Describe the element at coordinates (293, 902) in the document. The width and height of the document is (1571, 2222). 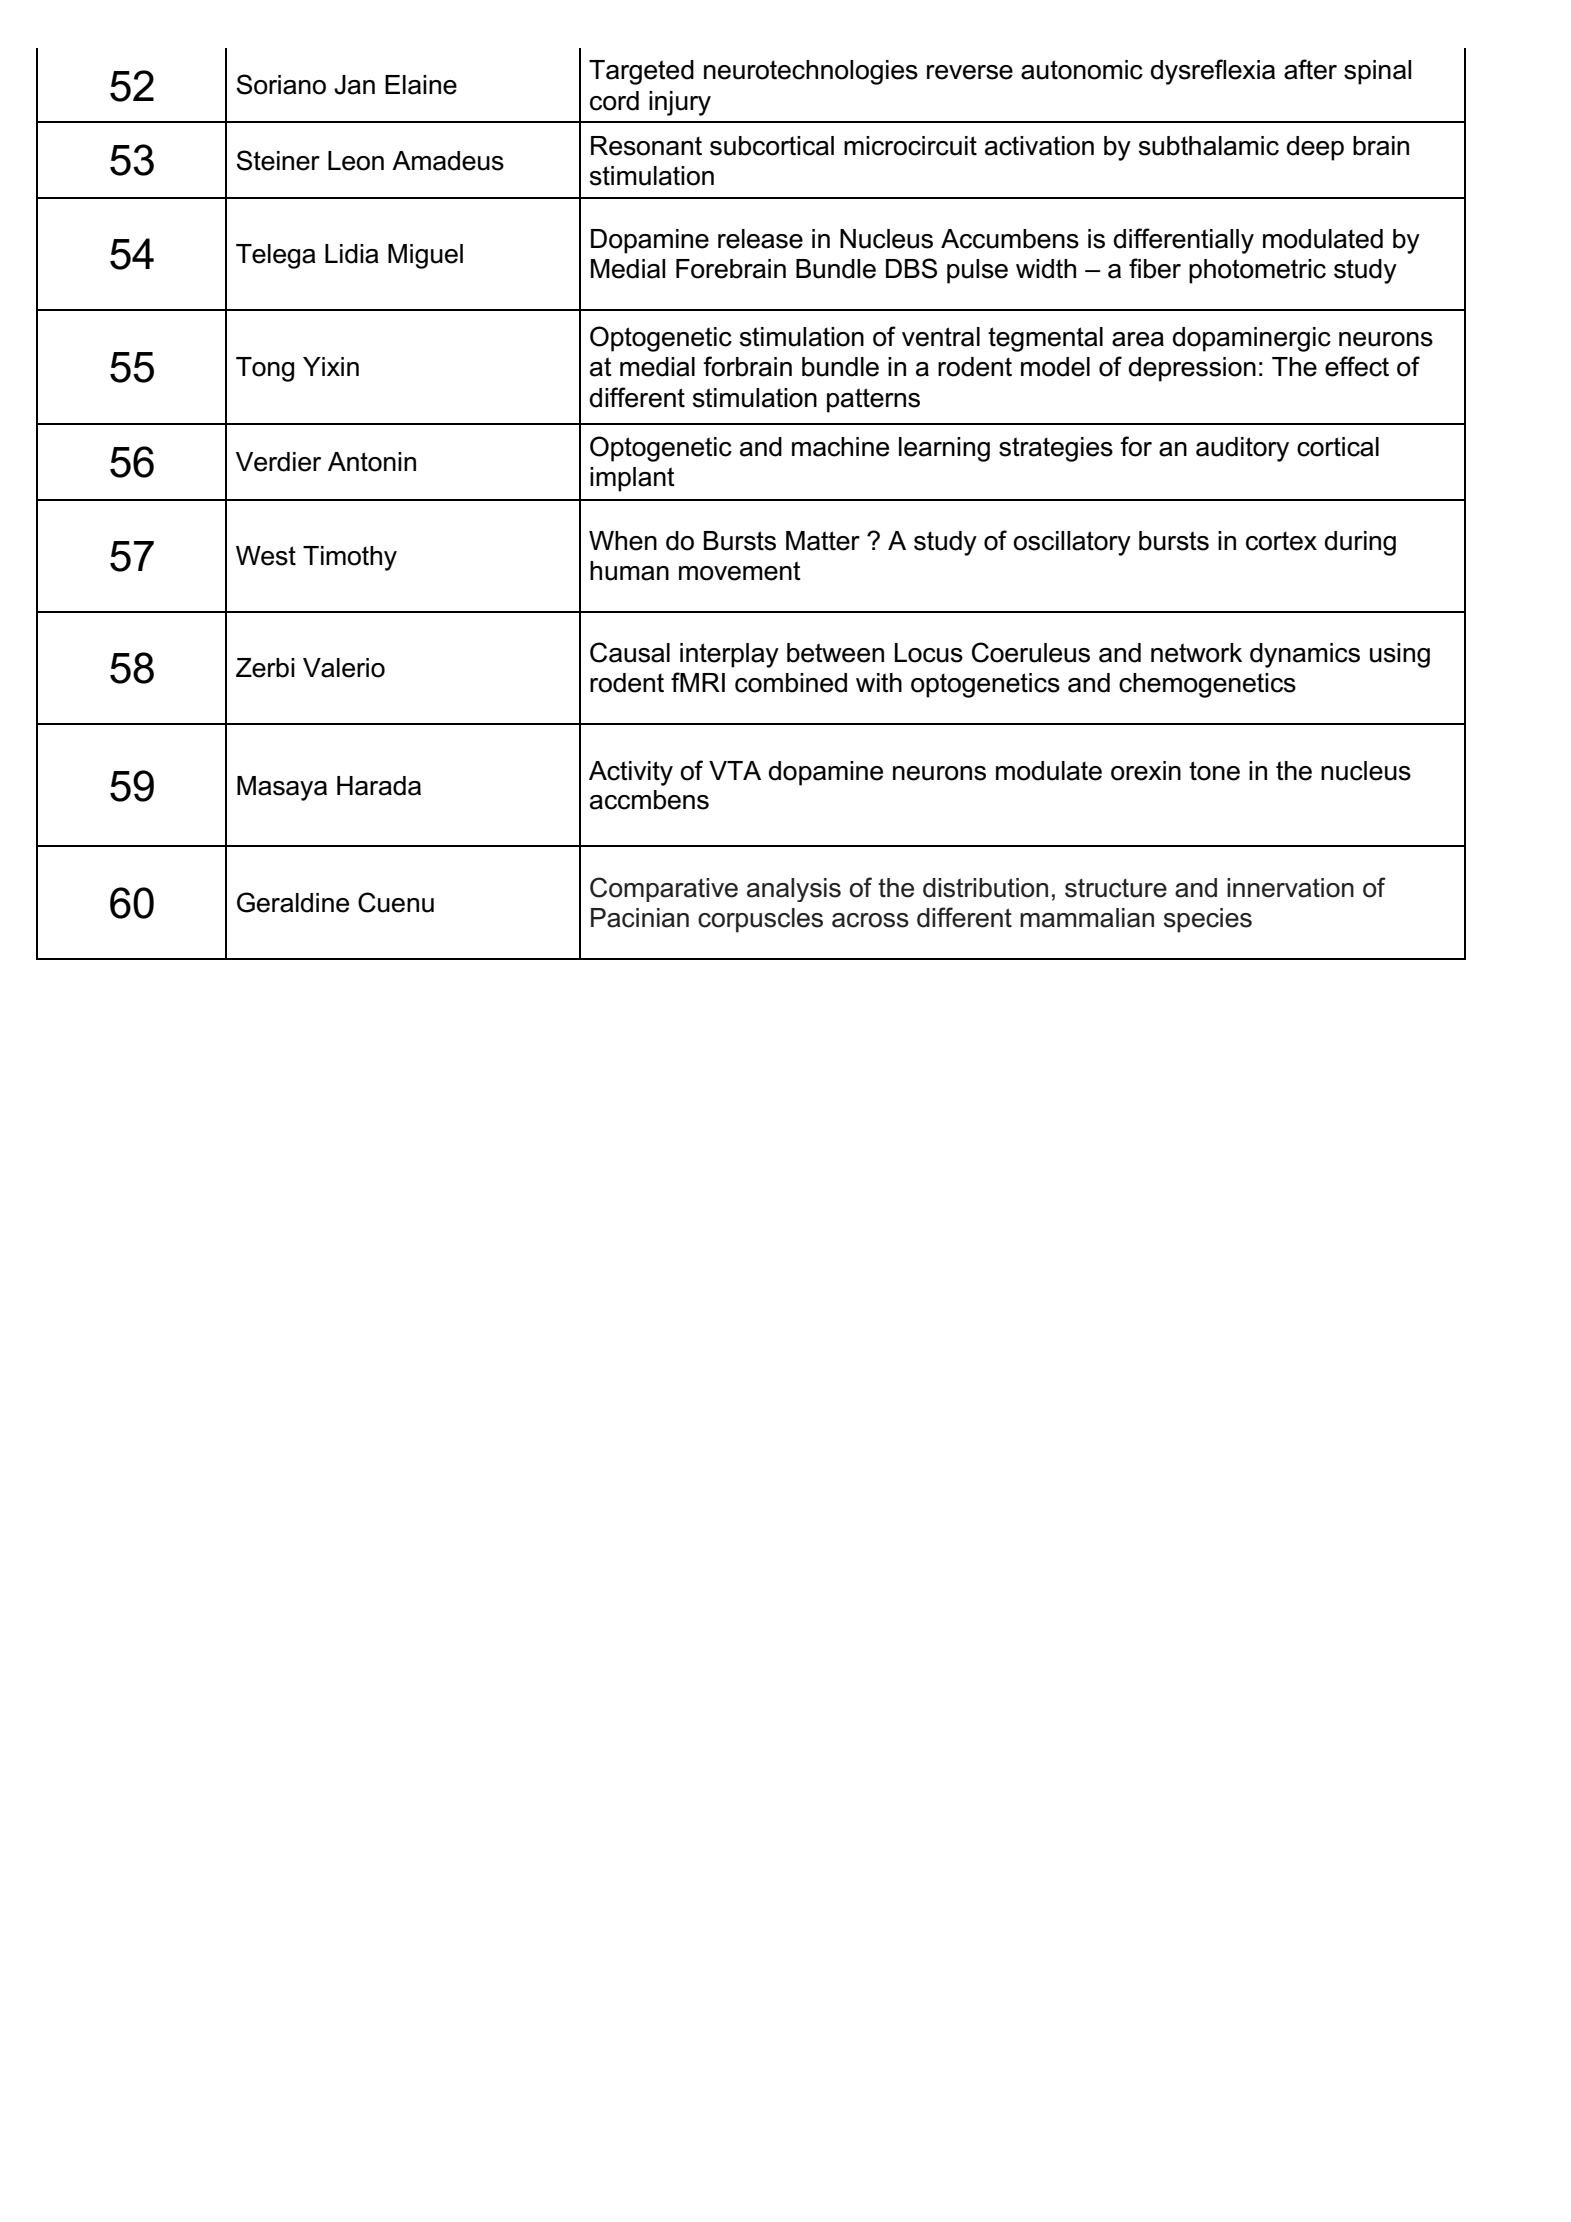
I see `Geraldine` at that location.
